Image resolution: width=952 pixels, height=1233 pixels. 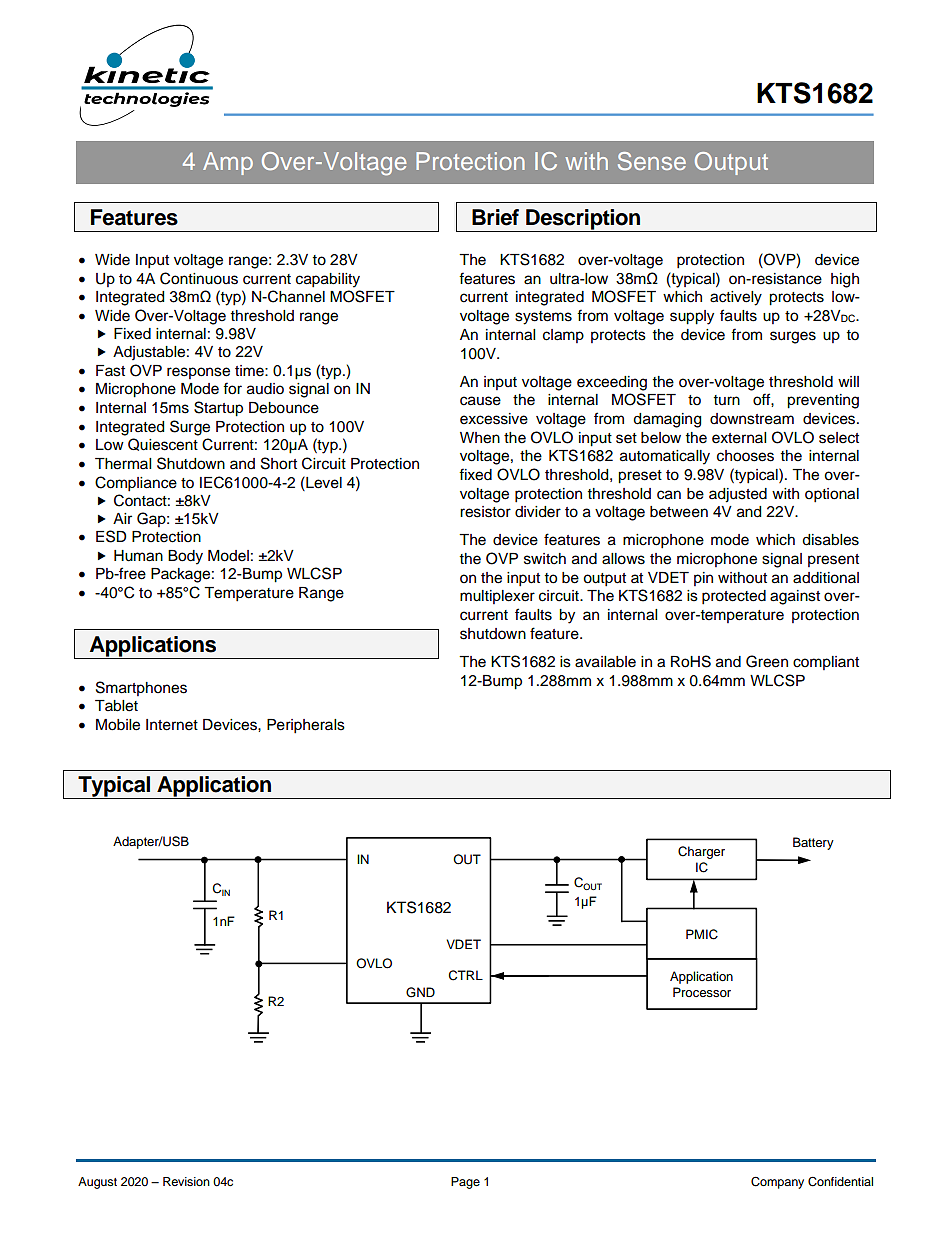 I want to click on Continuous, so click(x=199, y=278).
